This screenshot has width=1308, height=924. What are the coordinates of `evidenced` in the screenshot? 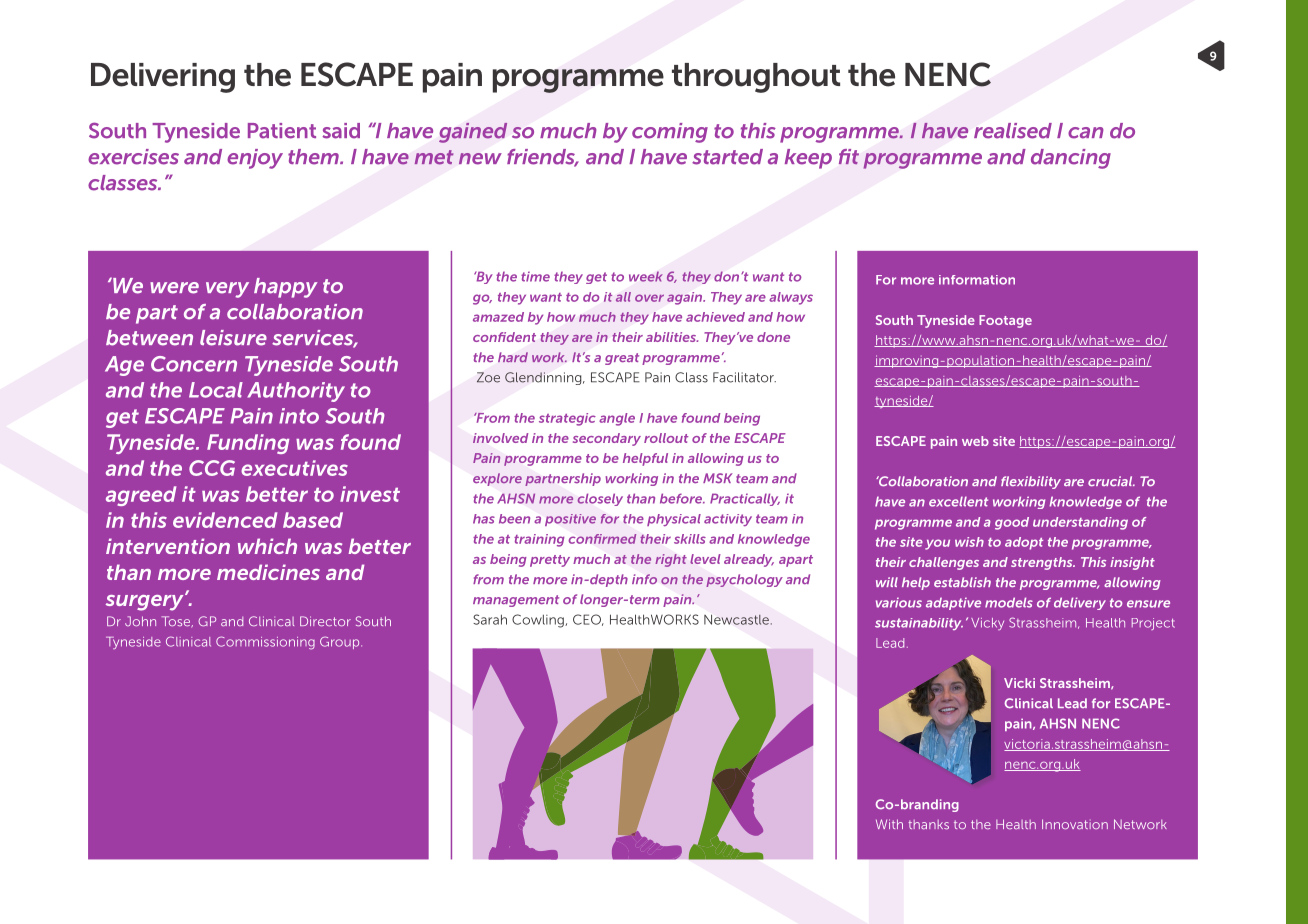 It's located at (225, 520).
